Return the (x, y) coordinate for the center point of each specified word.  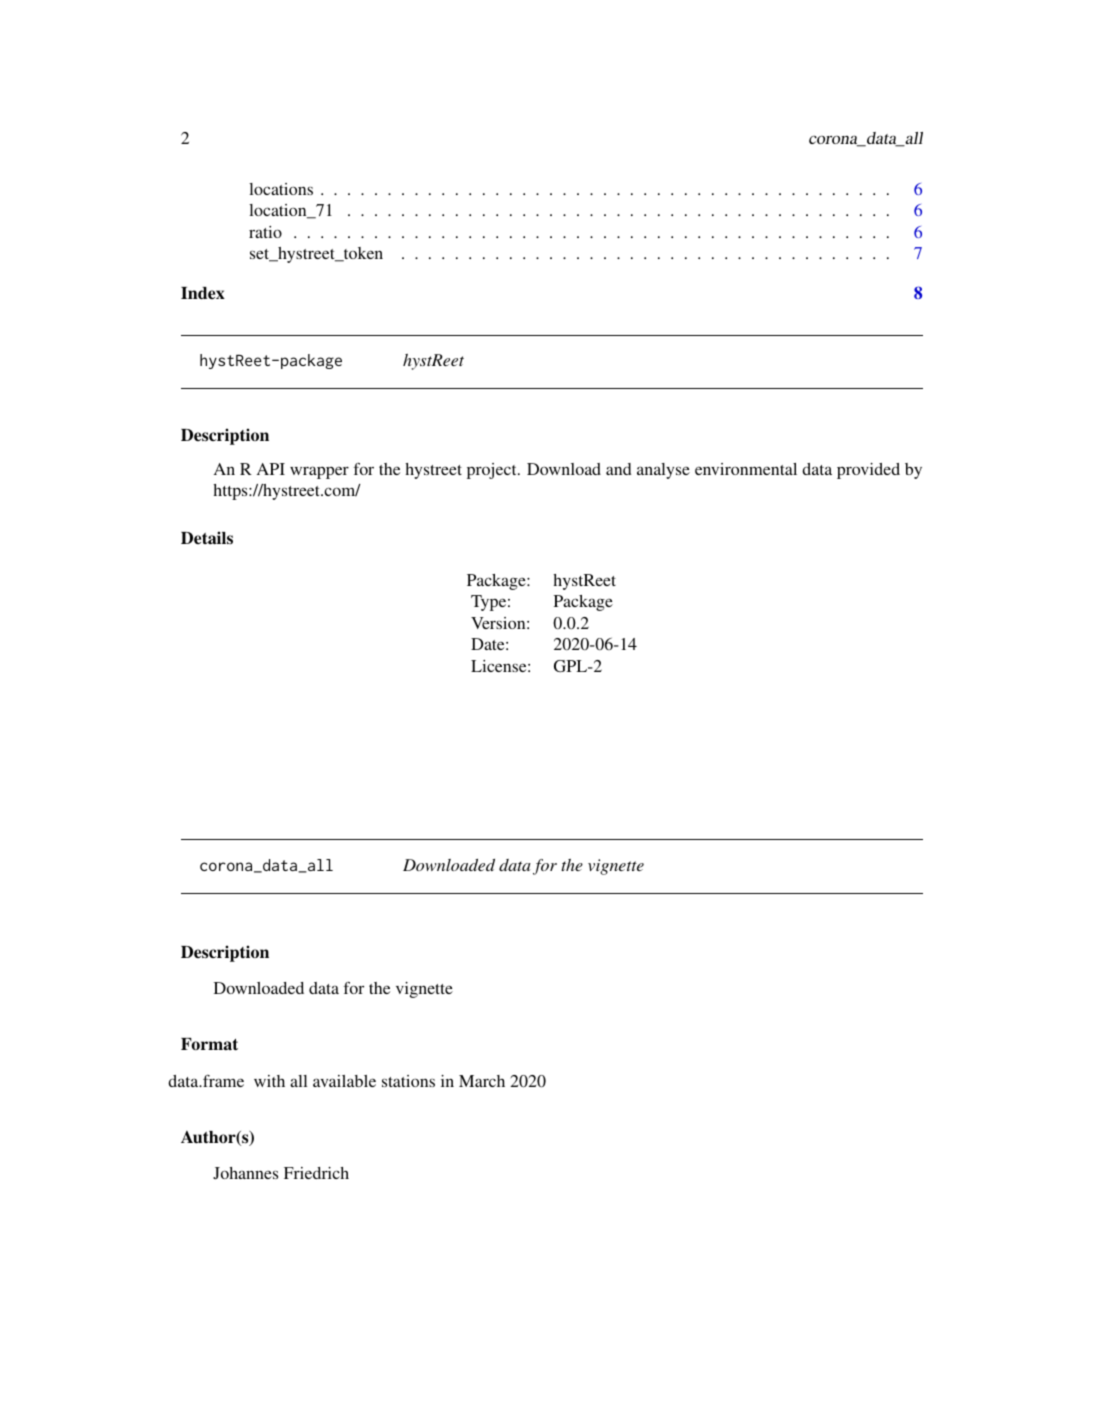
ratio (265, 232)
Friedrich (316, 1173)
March (482, 1081)
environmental (746, 469)
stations (408, 1081)
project (493, 471)
